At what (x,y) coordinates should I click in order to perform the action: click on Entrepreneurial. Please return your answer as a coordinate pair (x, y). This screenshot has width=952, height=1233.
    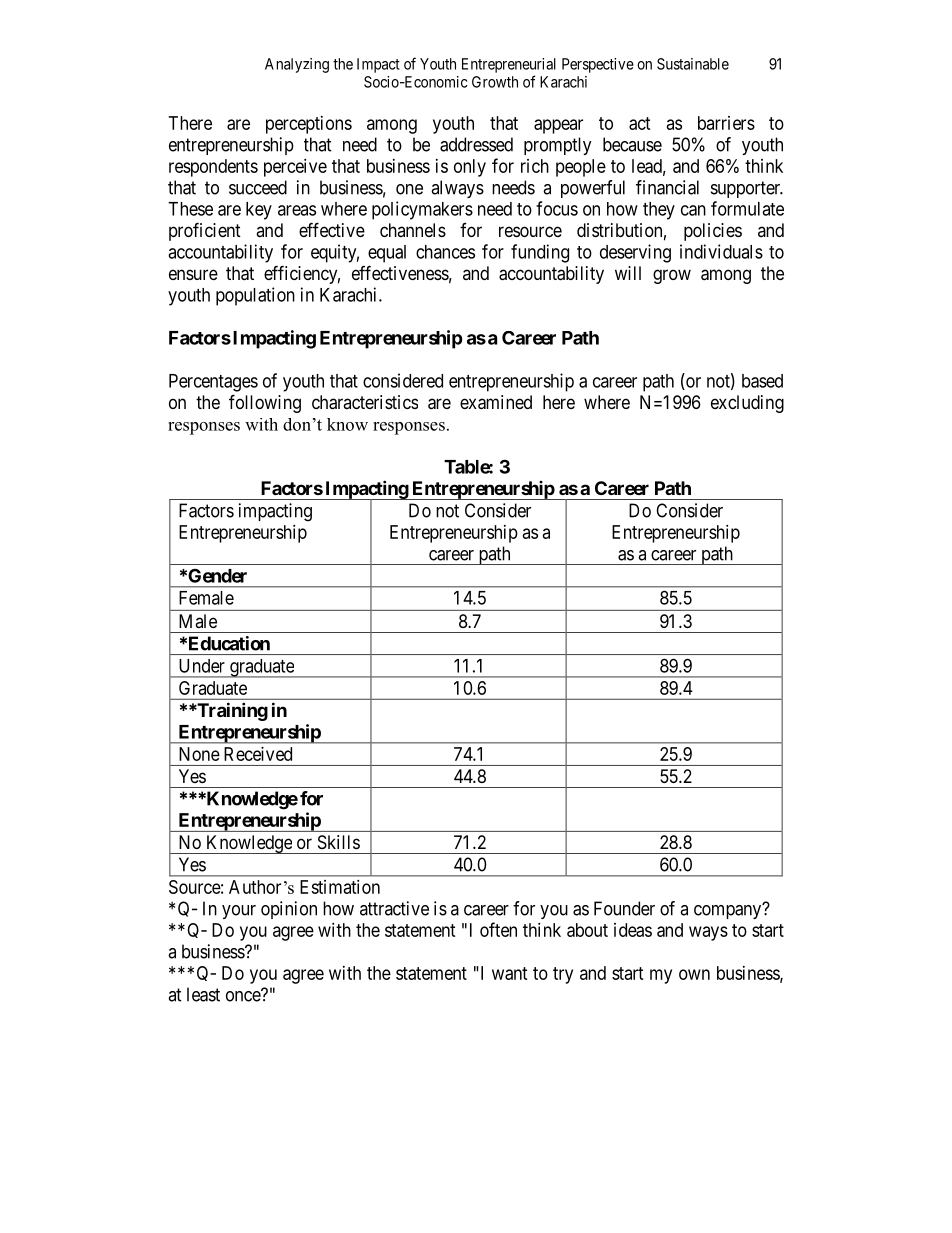
    Looking at the image, I should click on (509, 65).
